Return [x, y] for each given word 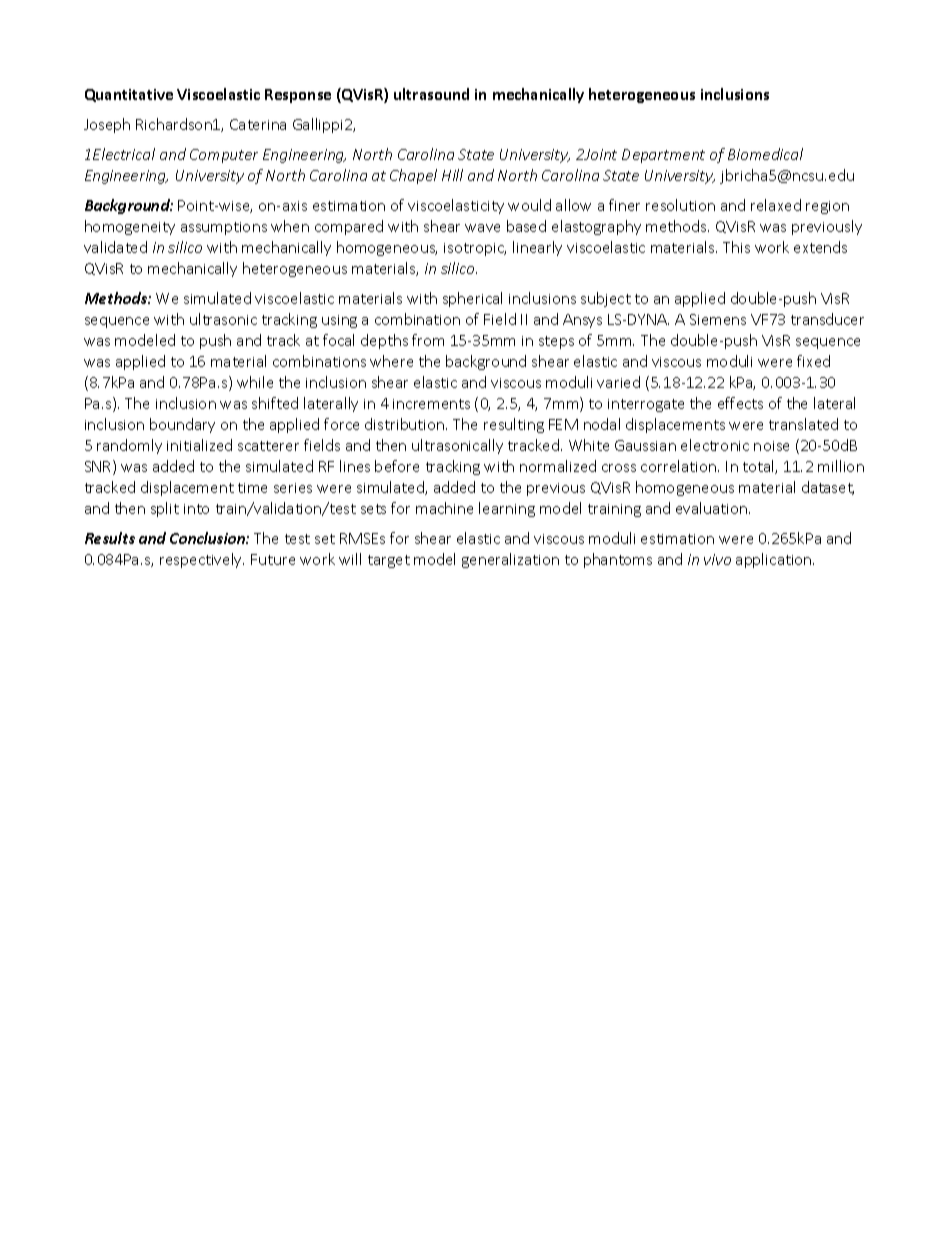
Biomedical [765, 154]
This [736, 247]
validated [115, 247]
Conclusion [208, 538]
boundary [182, 425]
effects [740, 403]
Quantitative [129, 95]
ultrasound [431, 94]
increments [431, 404]
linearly [537, 248]
